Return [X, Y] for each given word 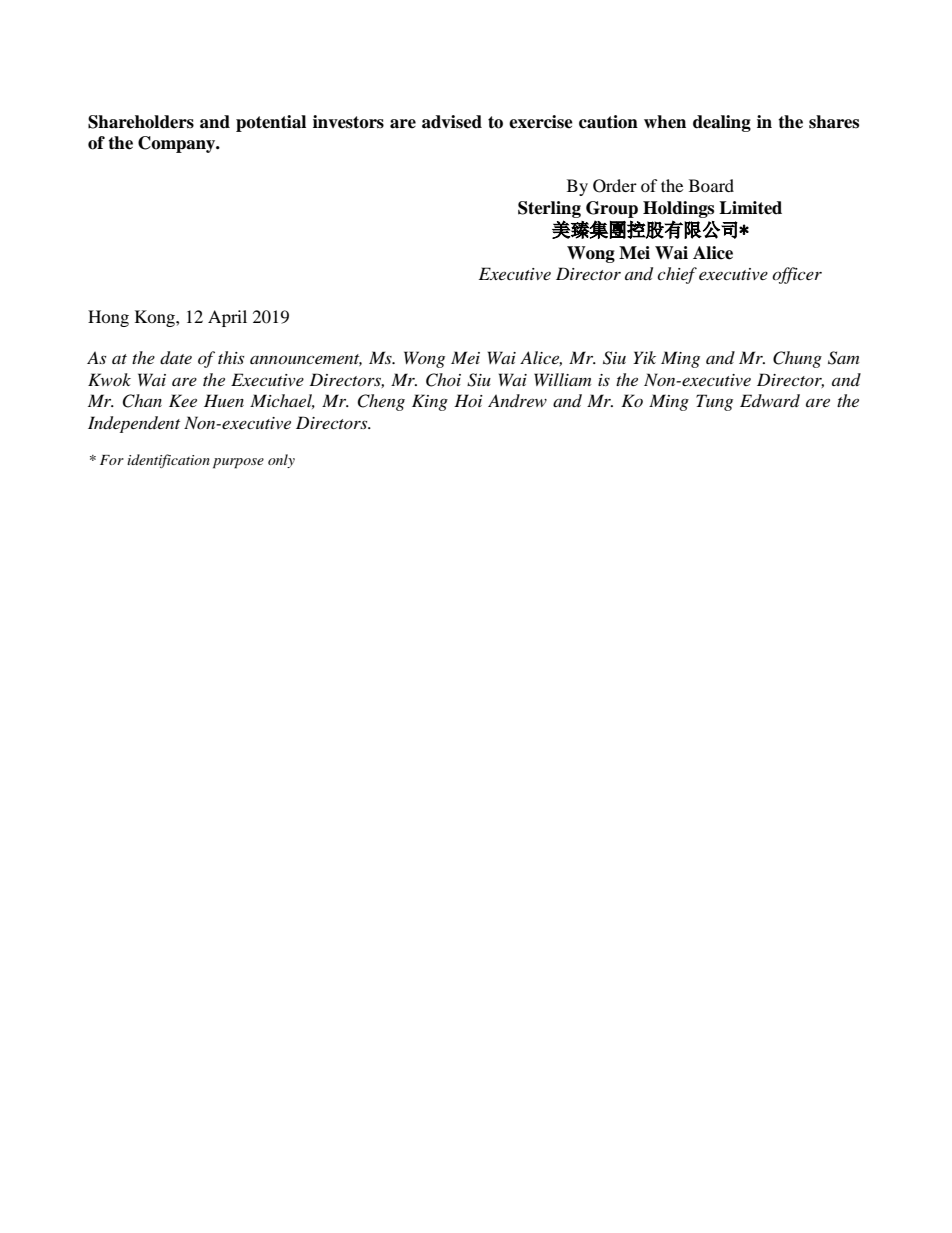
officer [797, 275]
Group [612, 209]
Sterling [549, 209]
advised [452, 122]
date [176, 358]
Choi [443, 380]
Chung [797, 359]
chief [677, 275]
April [227, 318]
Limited [750, 208]
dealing [722, 123]
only [281, 461]
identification [168, 461]
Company [178, 144]
